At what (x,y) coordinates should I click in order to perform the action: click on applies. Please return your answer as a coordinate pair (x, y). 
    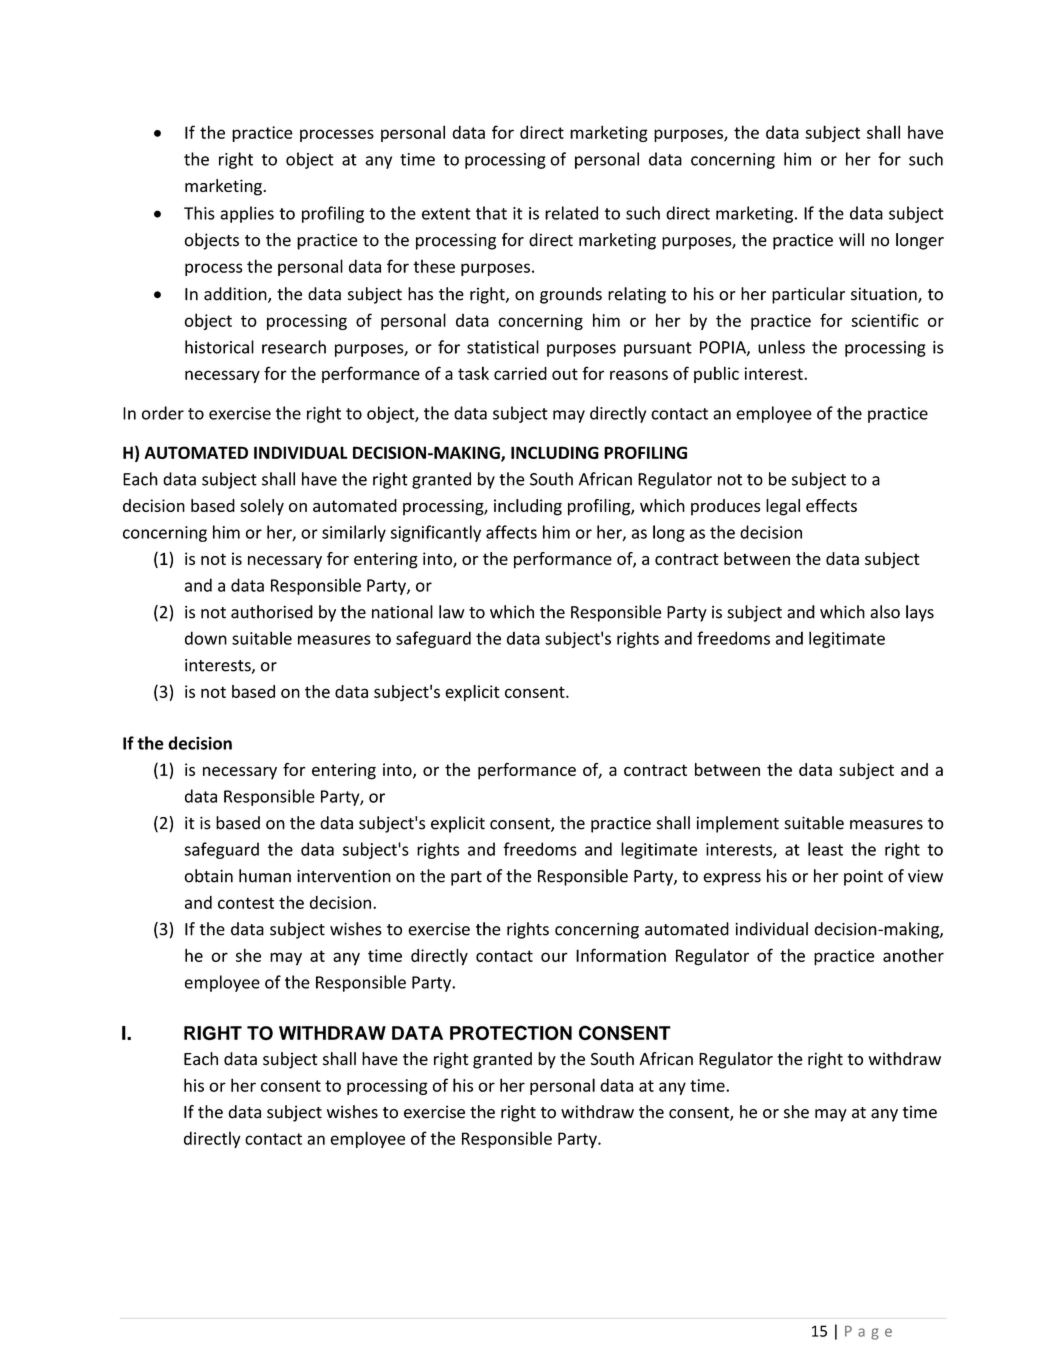
    Looking at the image, I should click on (247, 214).
